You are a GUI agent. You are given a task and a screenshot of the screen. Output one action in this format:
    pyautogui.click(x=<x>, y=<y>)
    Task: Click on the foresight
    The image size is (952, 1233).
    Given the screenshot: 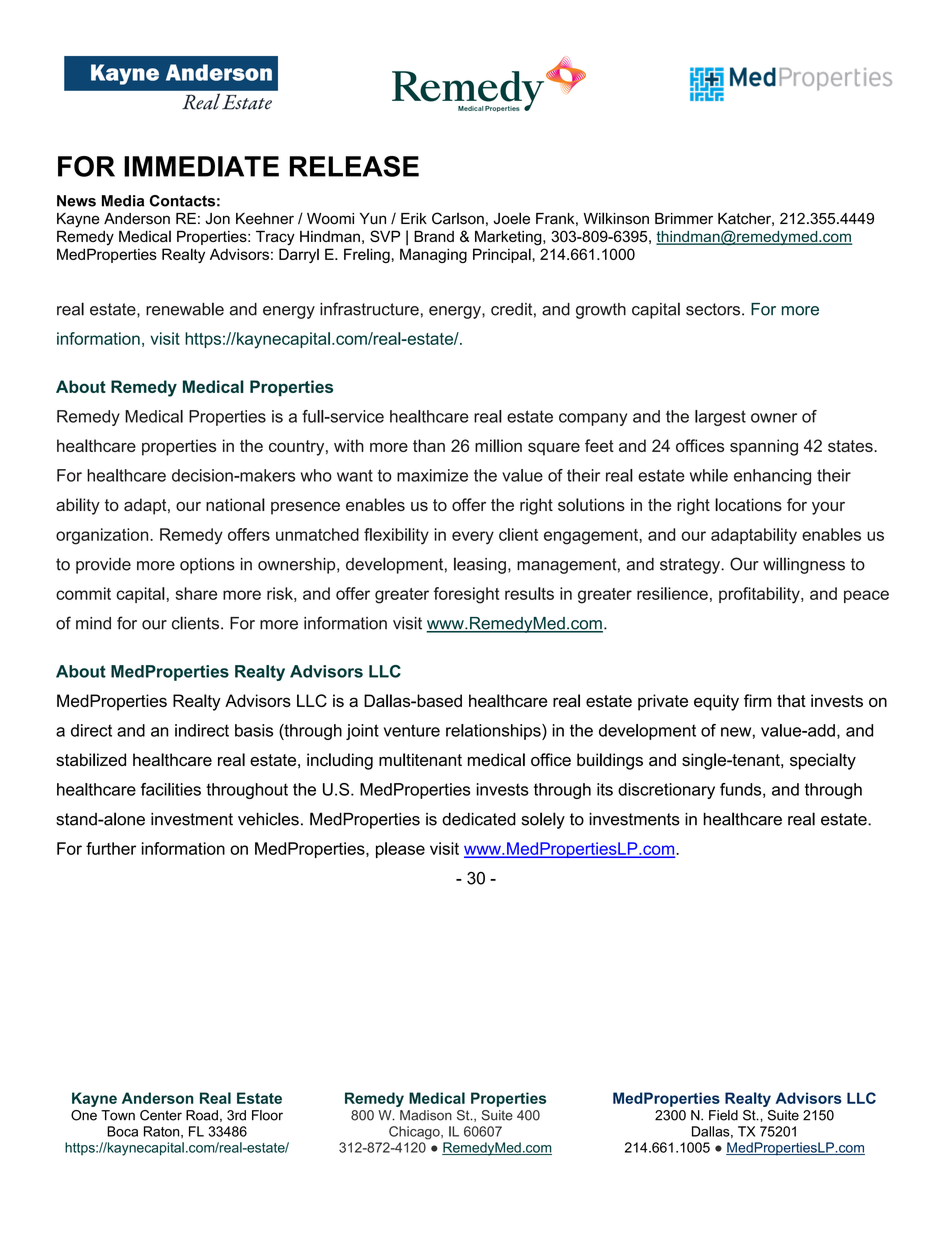 What is the action you would take?
    pyautogui.click(x=466, y=595)
